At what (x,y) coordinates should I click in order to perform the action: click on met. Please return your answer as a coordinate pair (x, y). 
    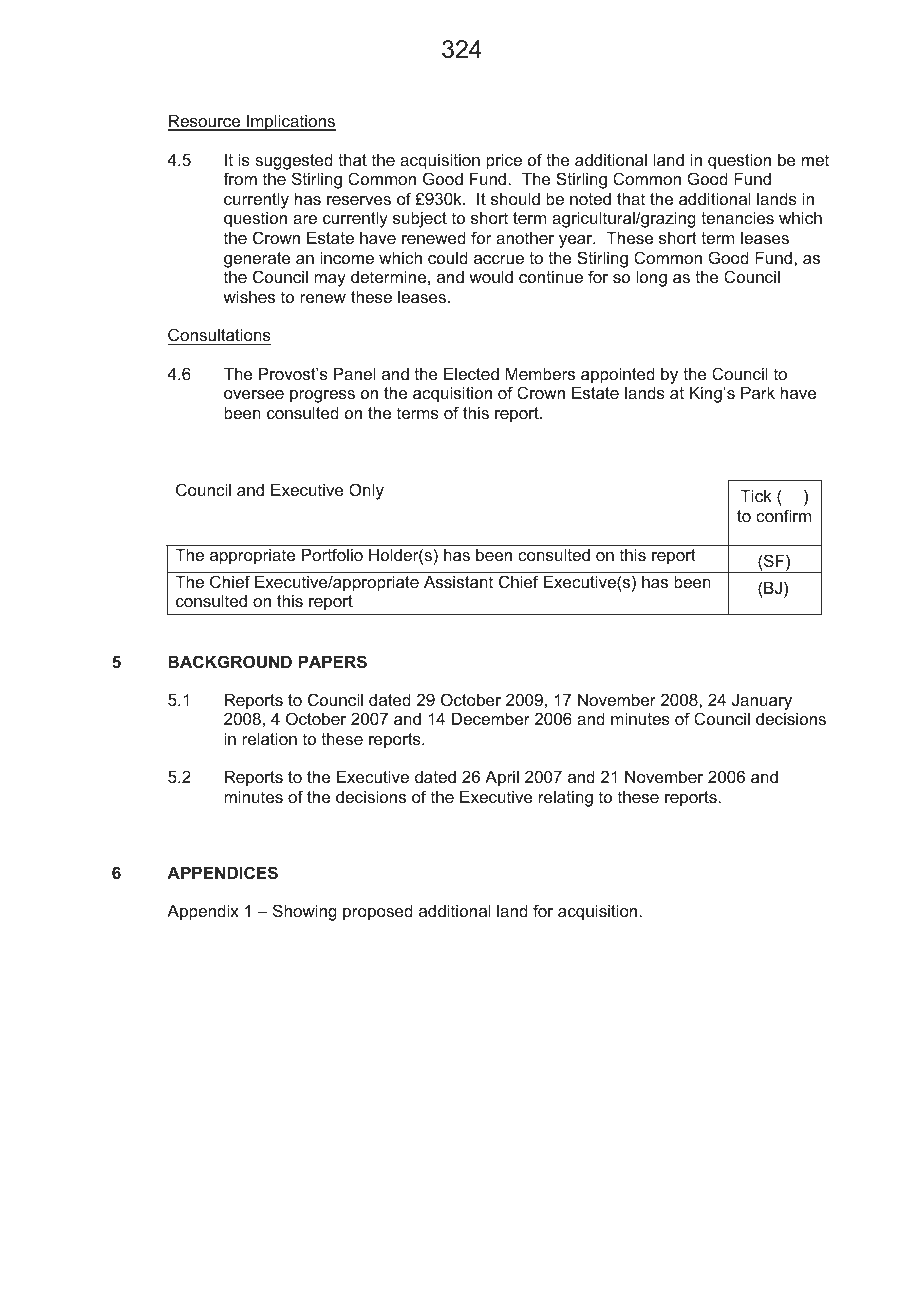
    Looking at the image, I should click on (815, 160).
